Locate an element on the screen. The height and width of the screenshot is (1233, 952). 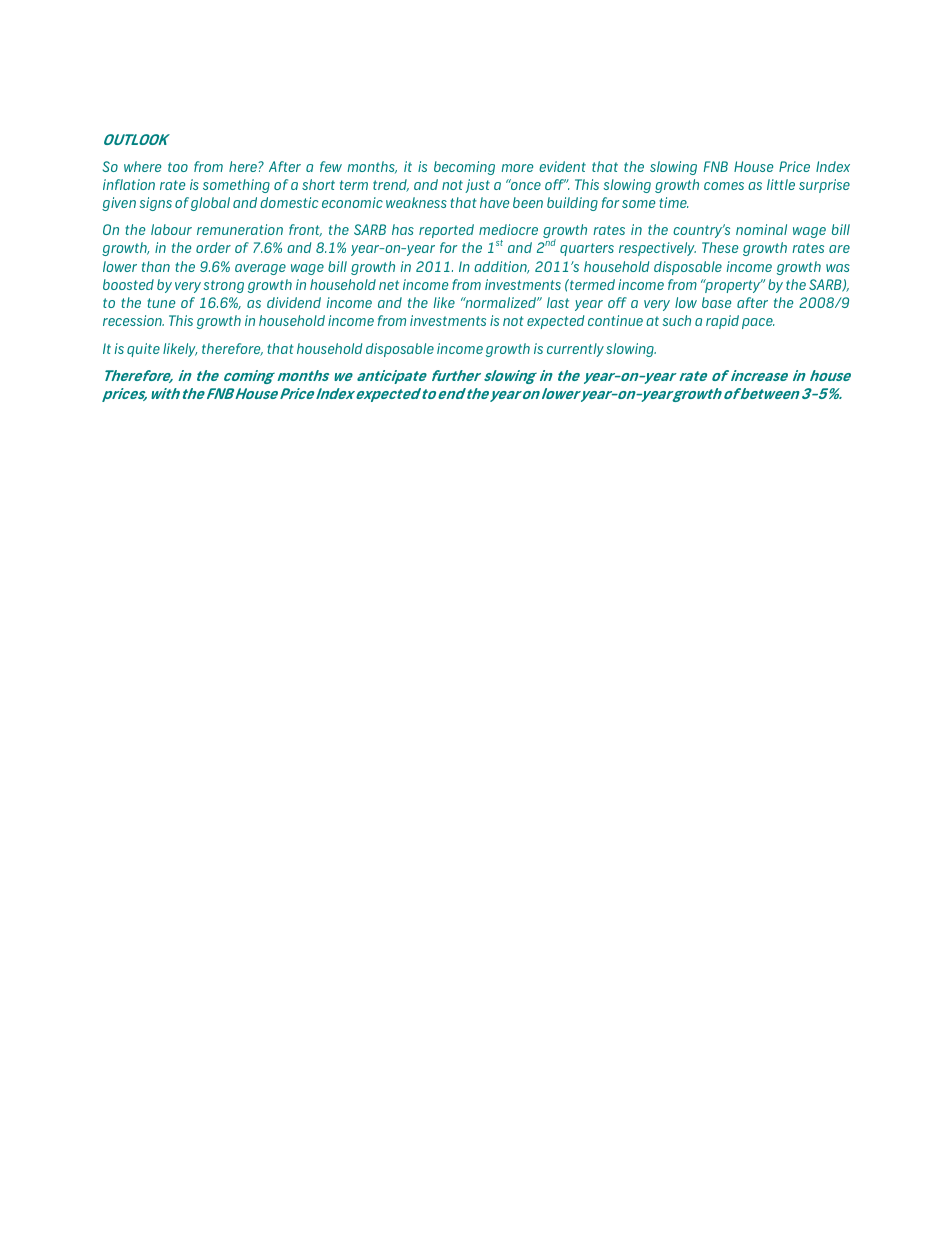
too is located at coordinates (178, 167).
